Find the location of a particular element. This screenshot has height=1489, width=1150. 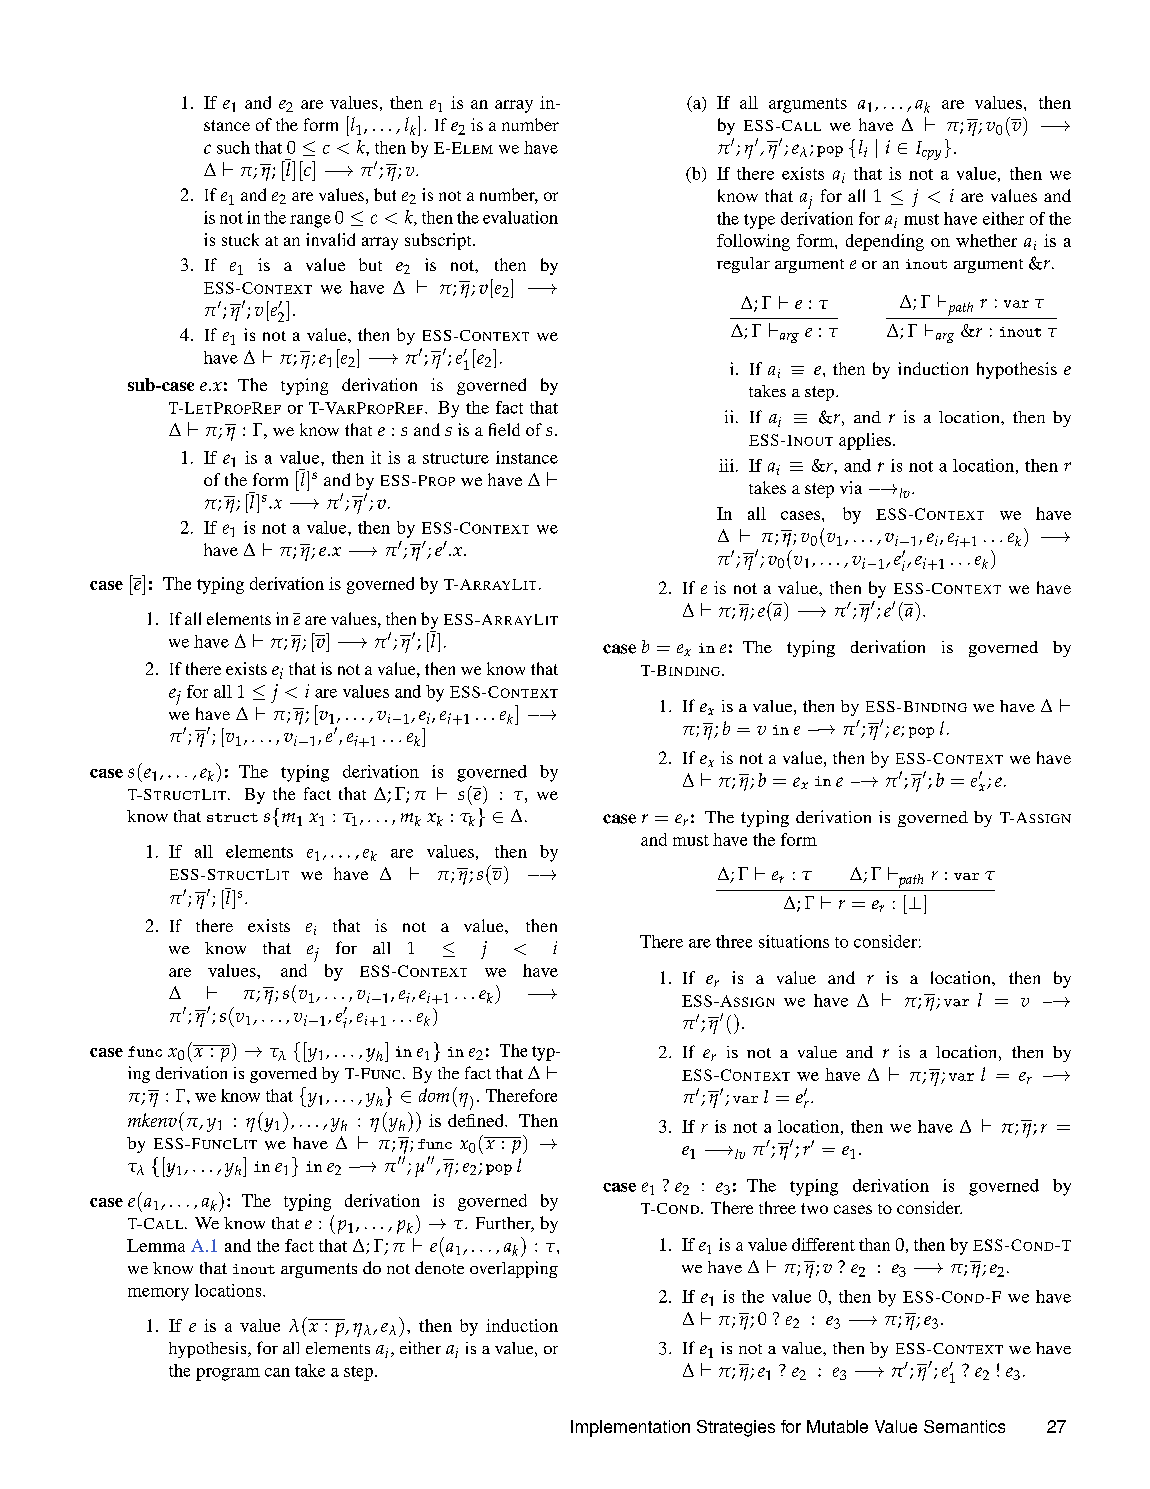

overlapping is located at coordinates (514, 1269).
